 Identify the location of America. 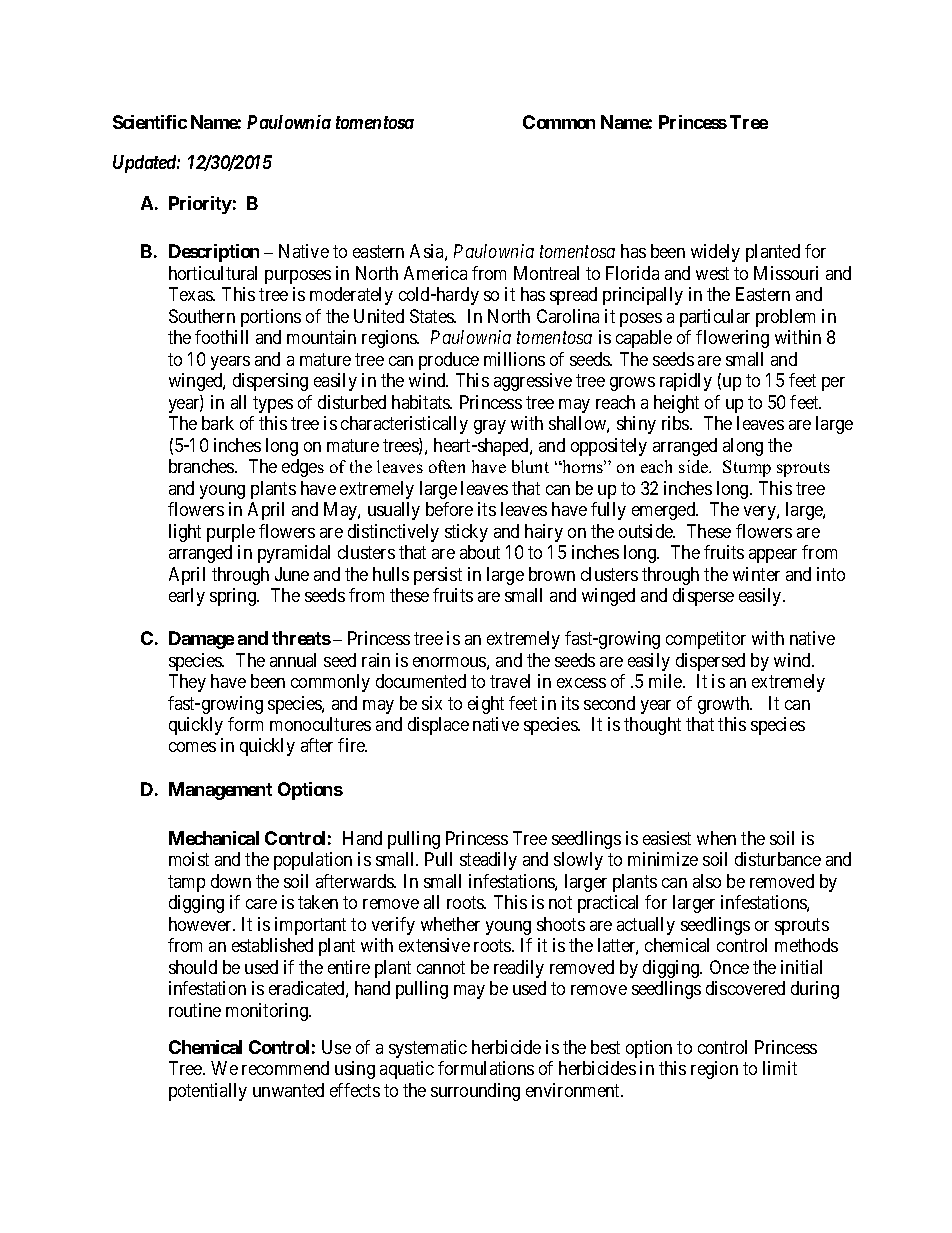
(435, 273).
